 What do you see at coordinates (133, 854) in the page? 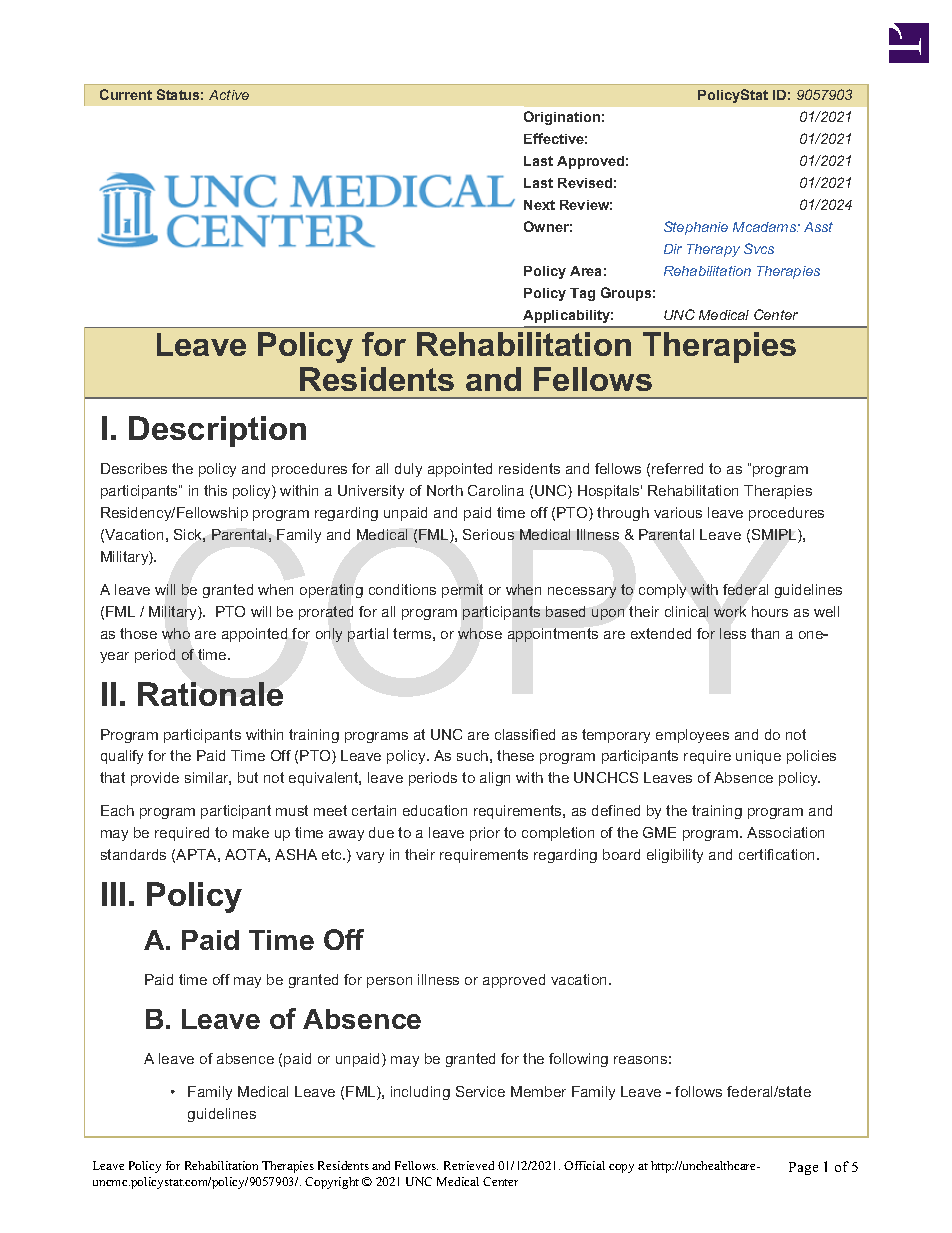
I see `standards` at bounding box center [133, 854].
